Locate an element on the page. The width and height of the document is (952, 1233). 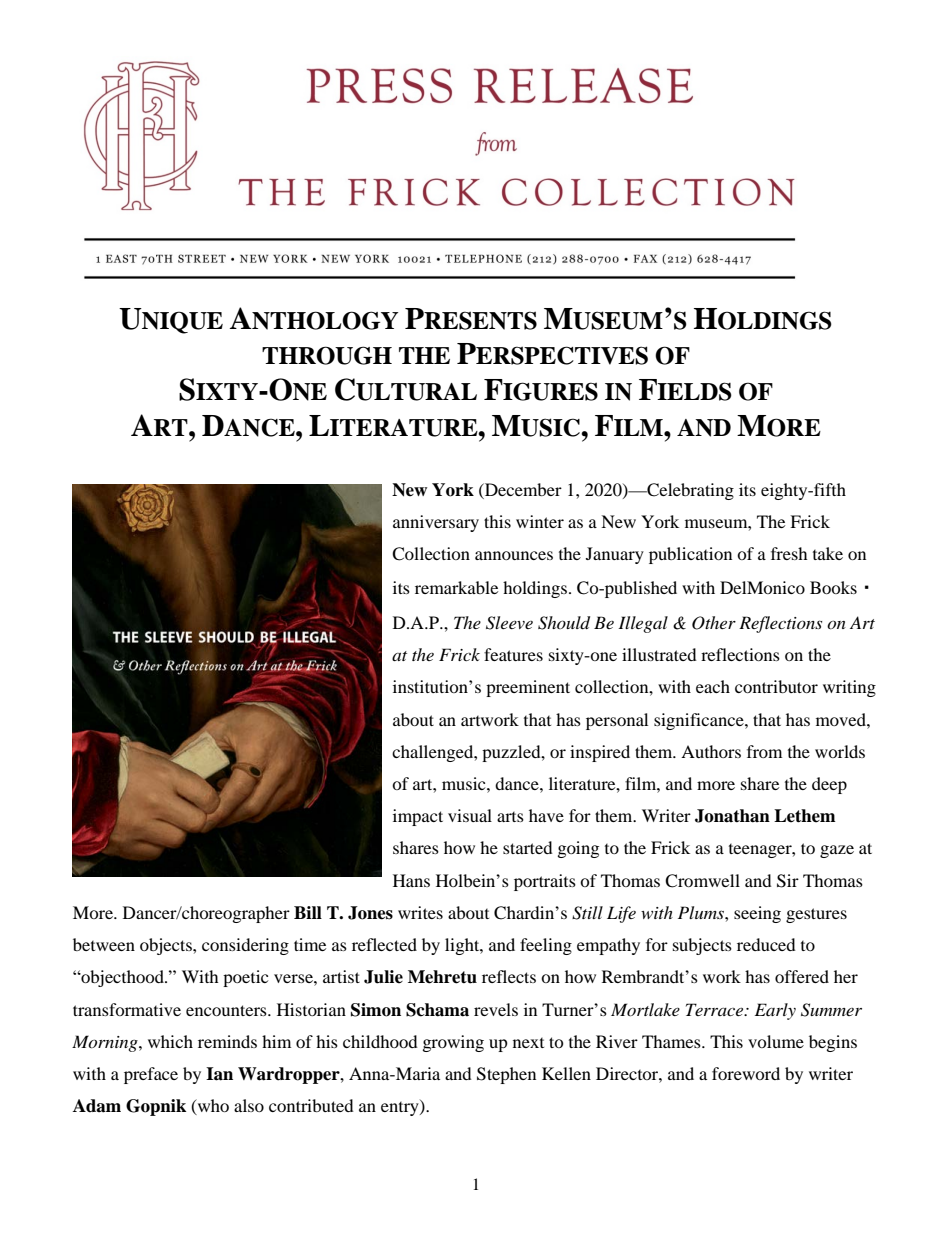
preface is located at coordinates (151, 1075).
